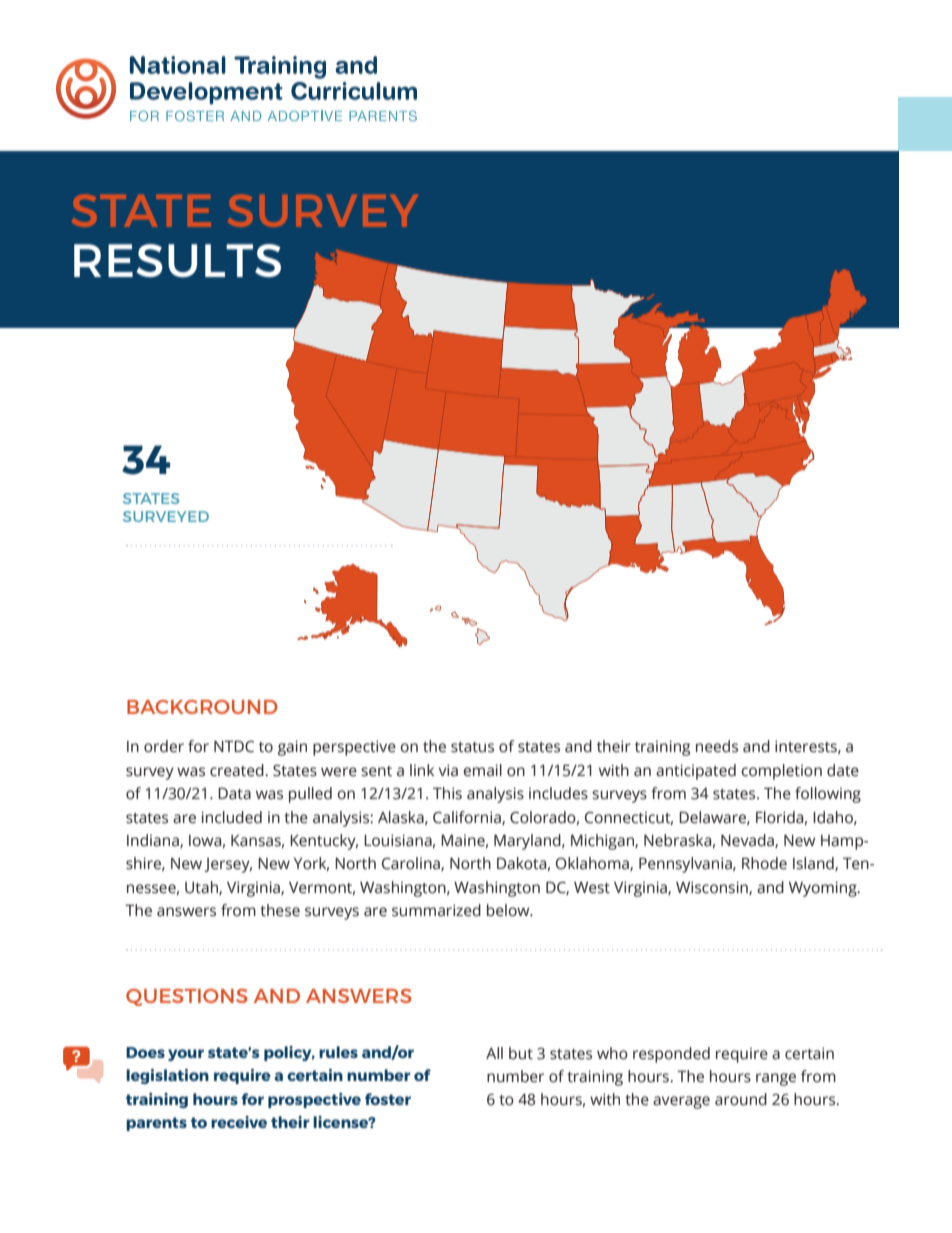 The height and width of the image is (1233, 952). Describe the element at coordinates (292, 748) in the image. I see `gain` at that location.
